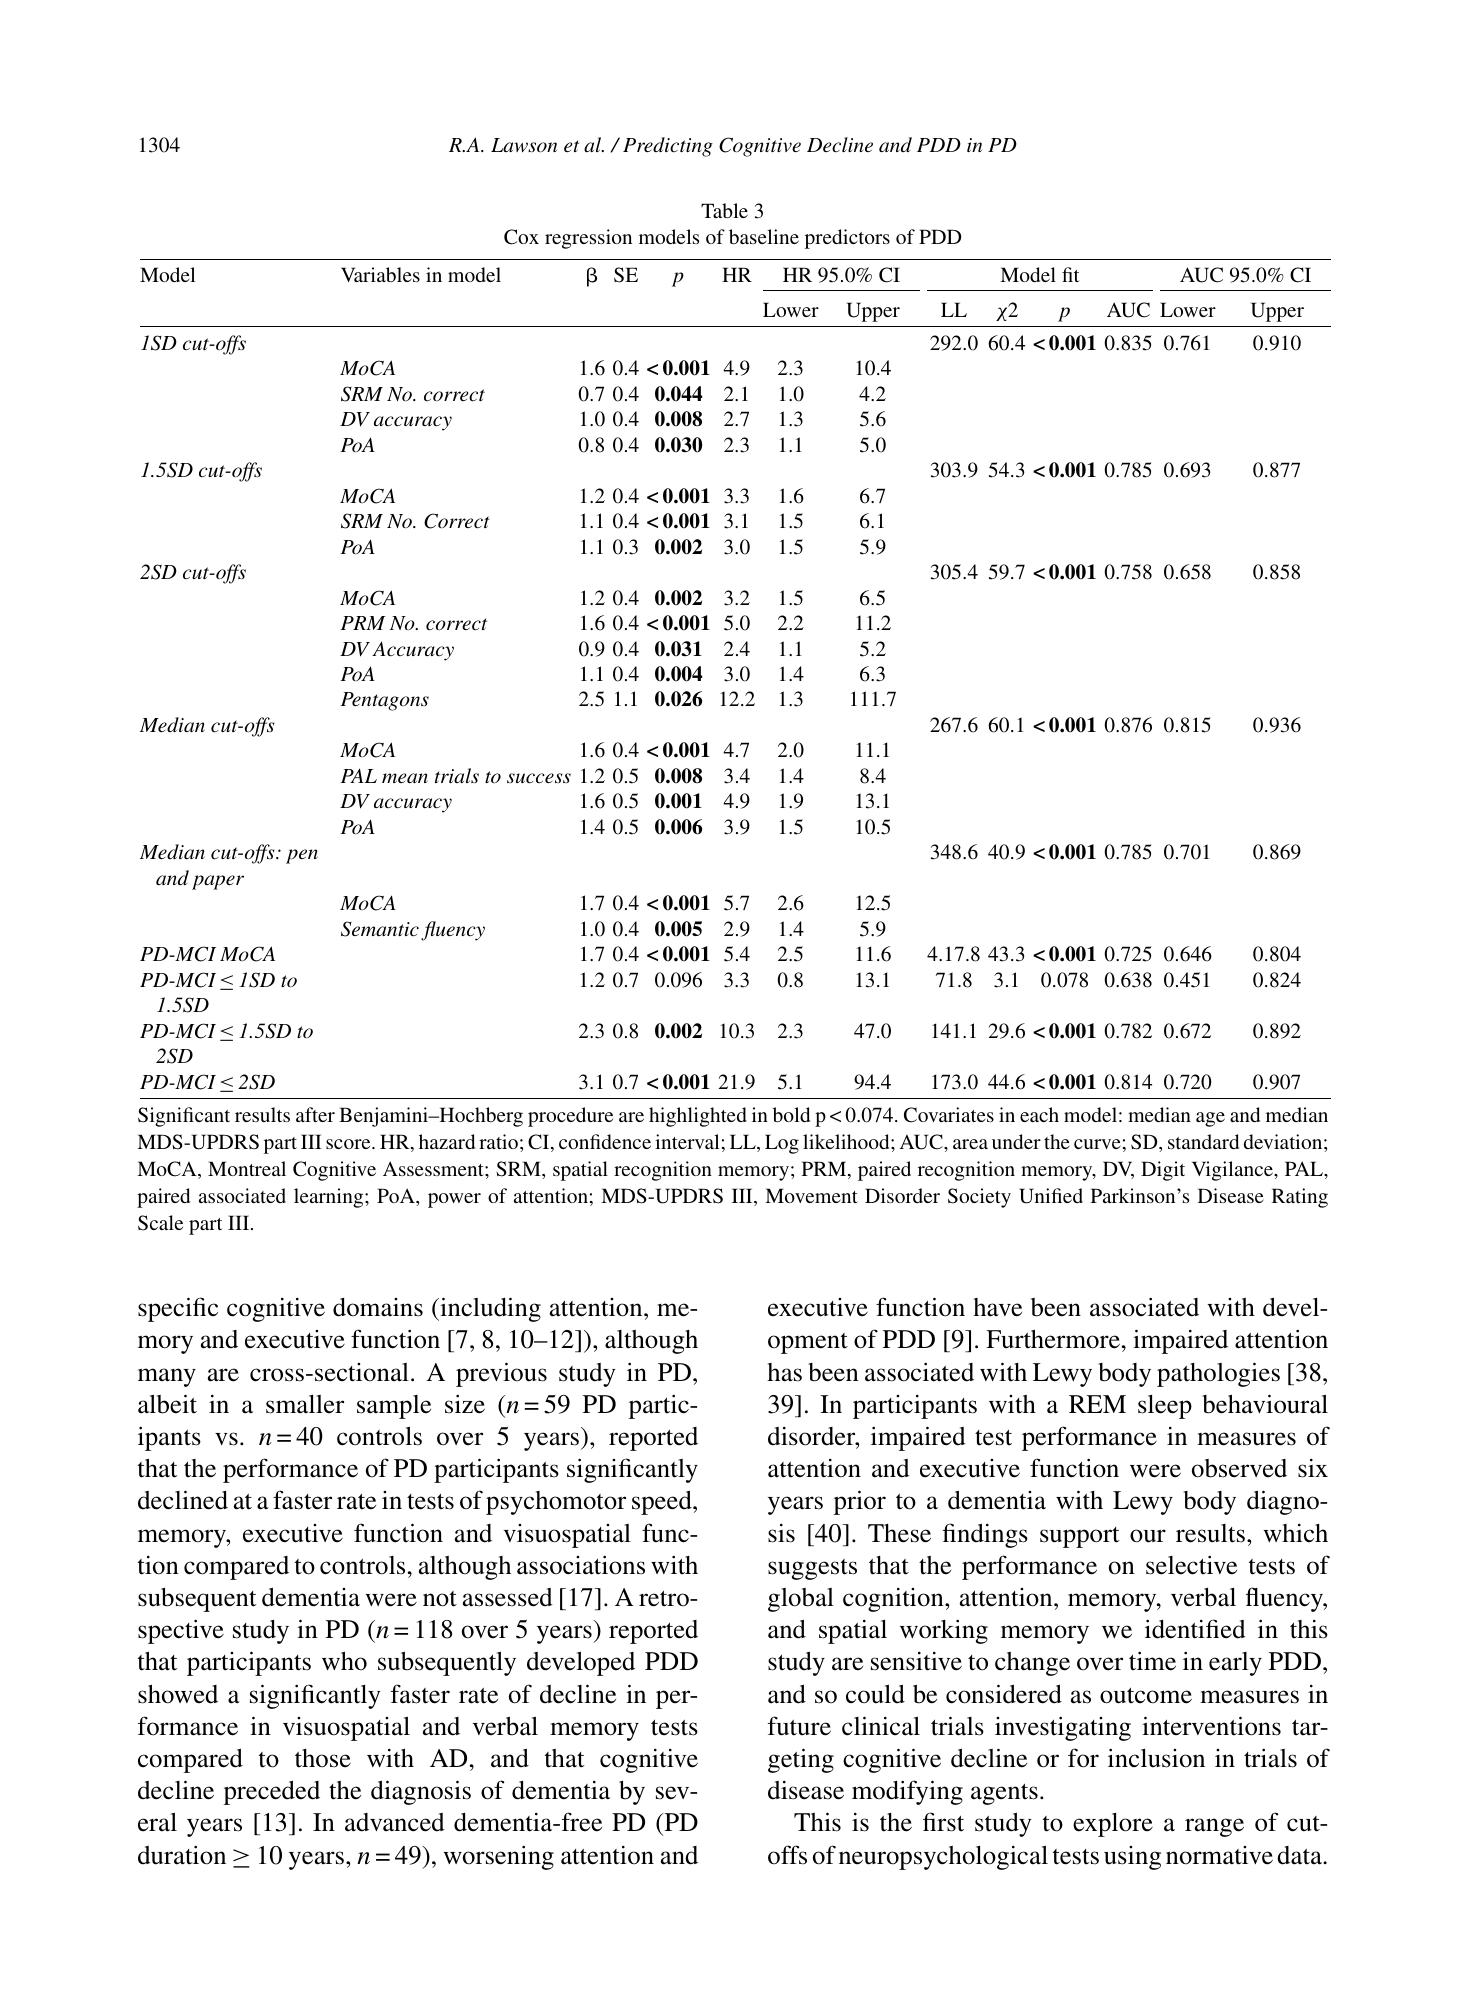  I want to click on sleep, so click(1165, 1407).
